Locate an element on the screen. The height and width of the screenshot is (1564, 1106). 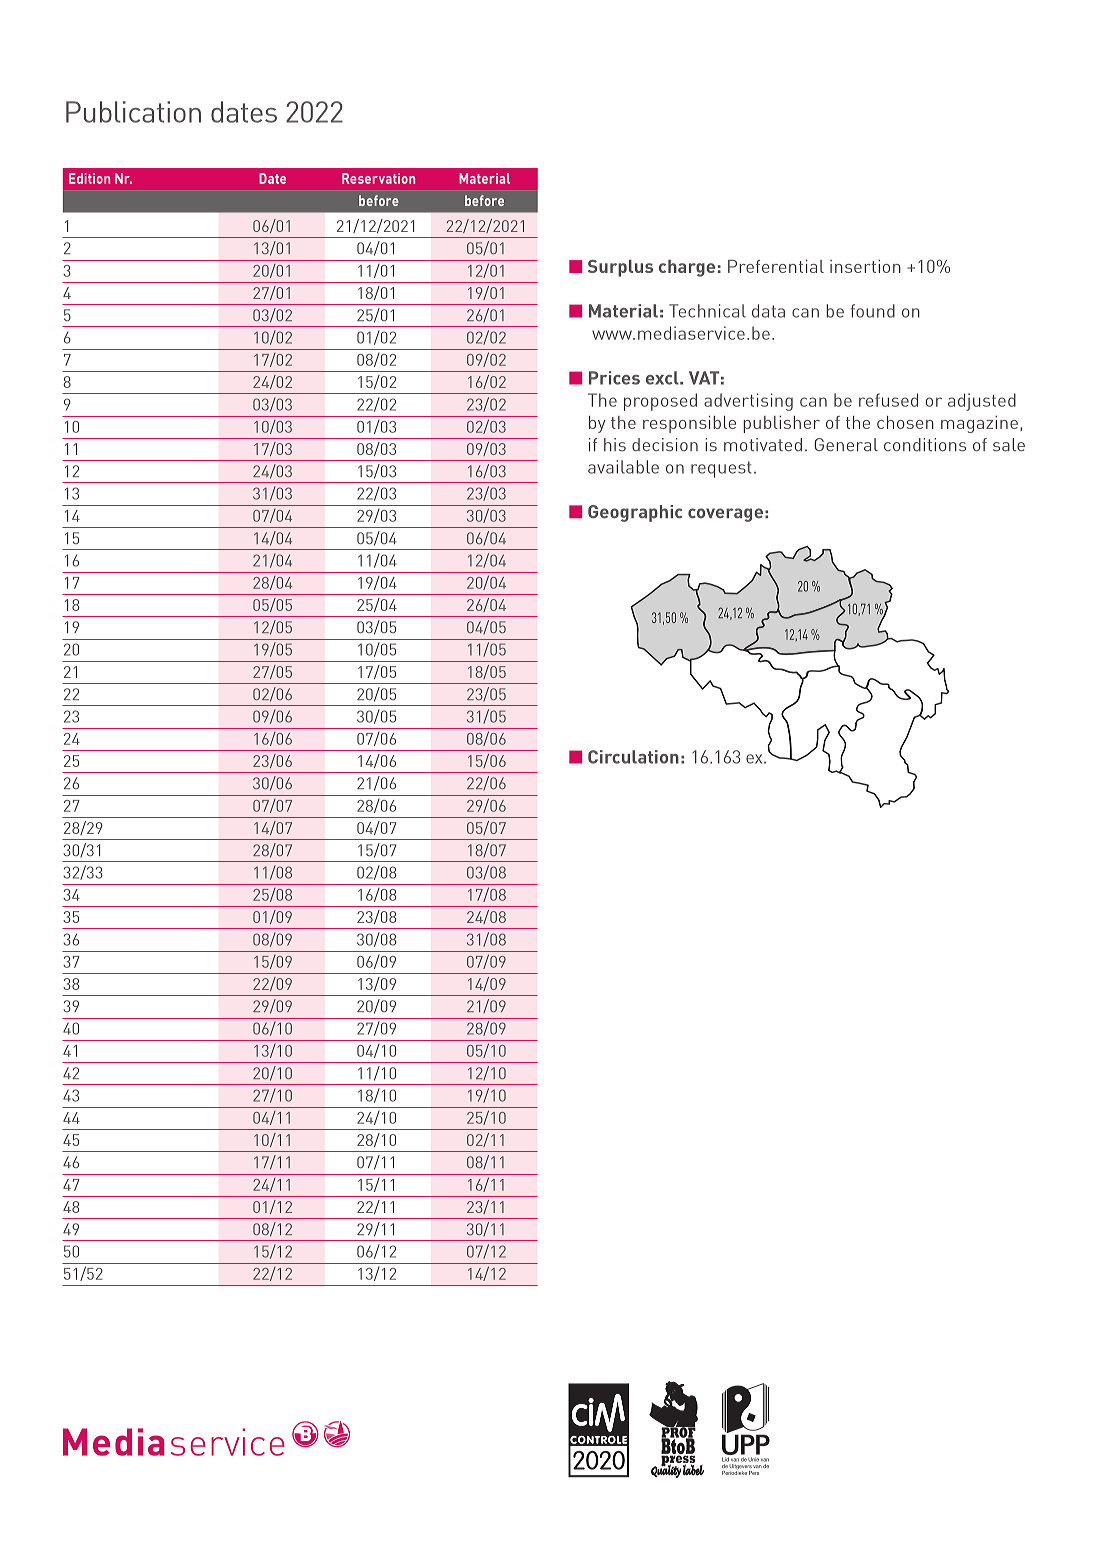
insertion is located at coordinates (865, 266).
